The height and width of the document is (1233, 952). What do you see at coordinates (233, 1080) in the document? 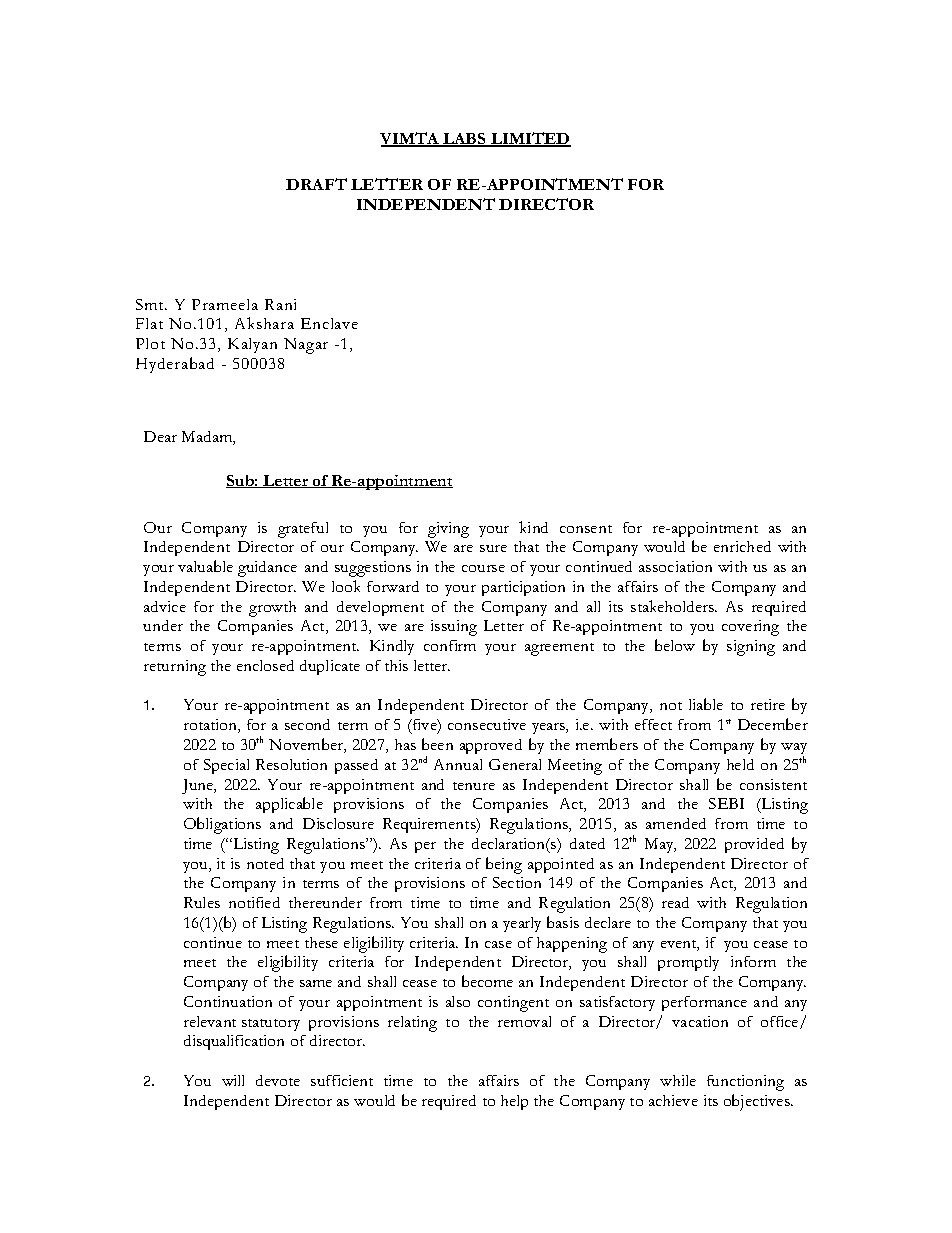
I see `will` at bounding box center [233, 1080].
